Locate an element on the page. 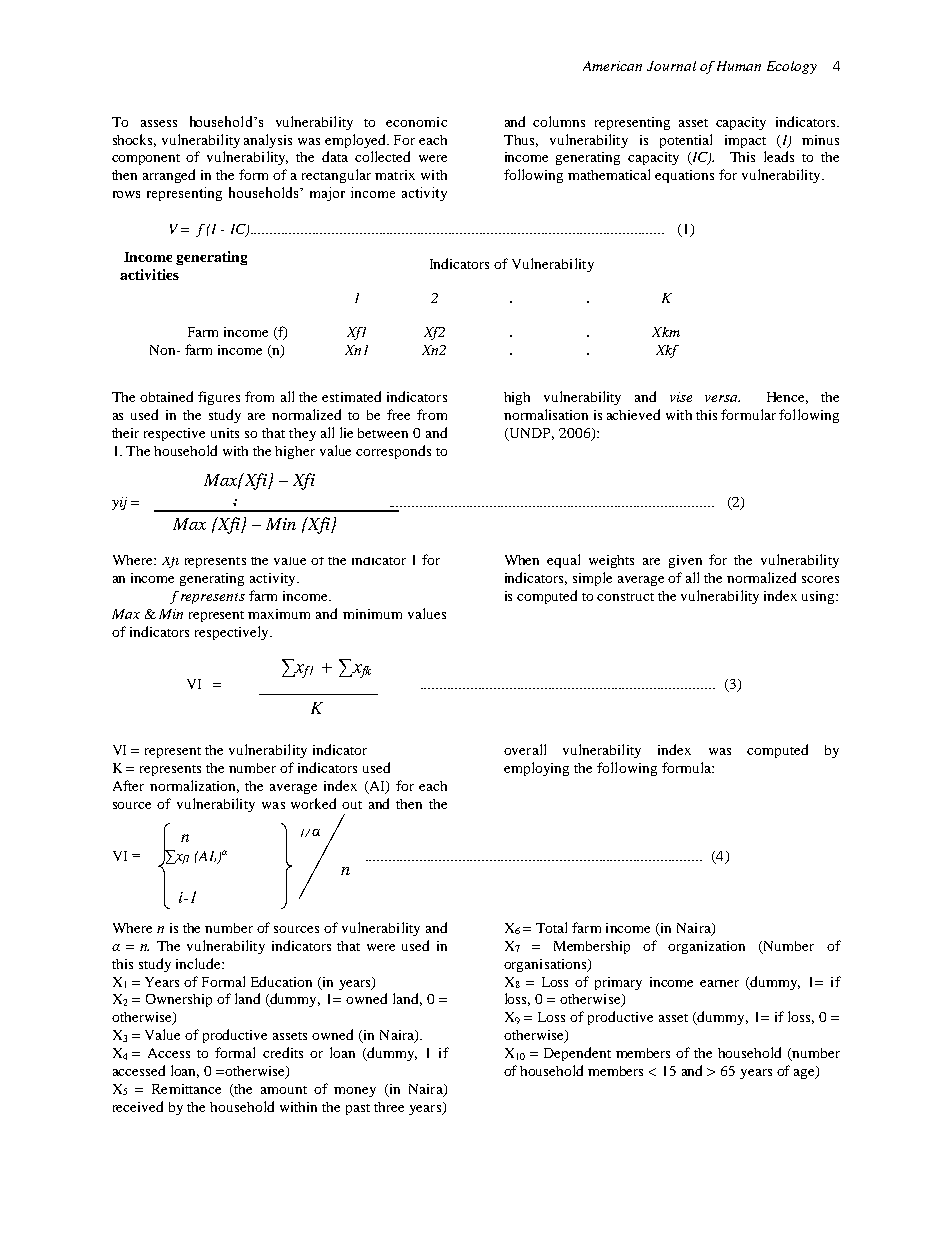 Image resolution: width=952 pixels, height=1233 pixels. units is located at coordinates (225, 433).
